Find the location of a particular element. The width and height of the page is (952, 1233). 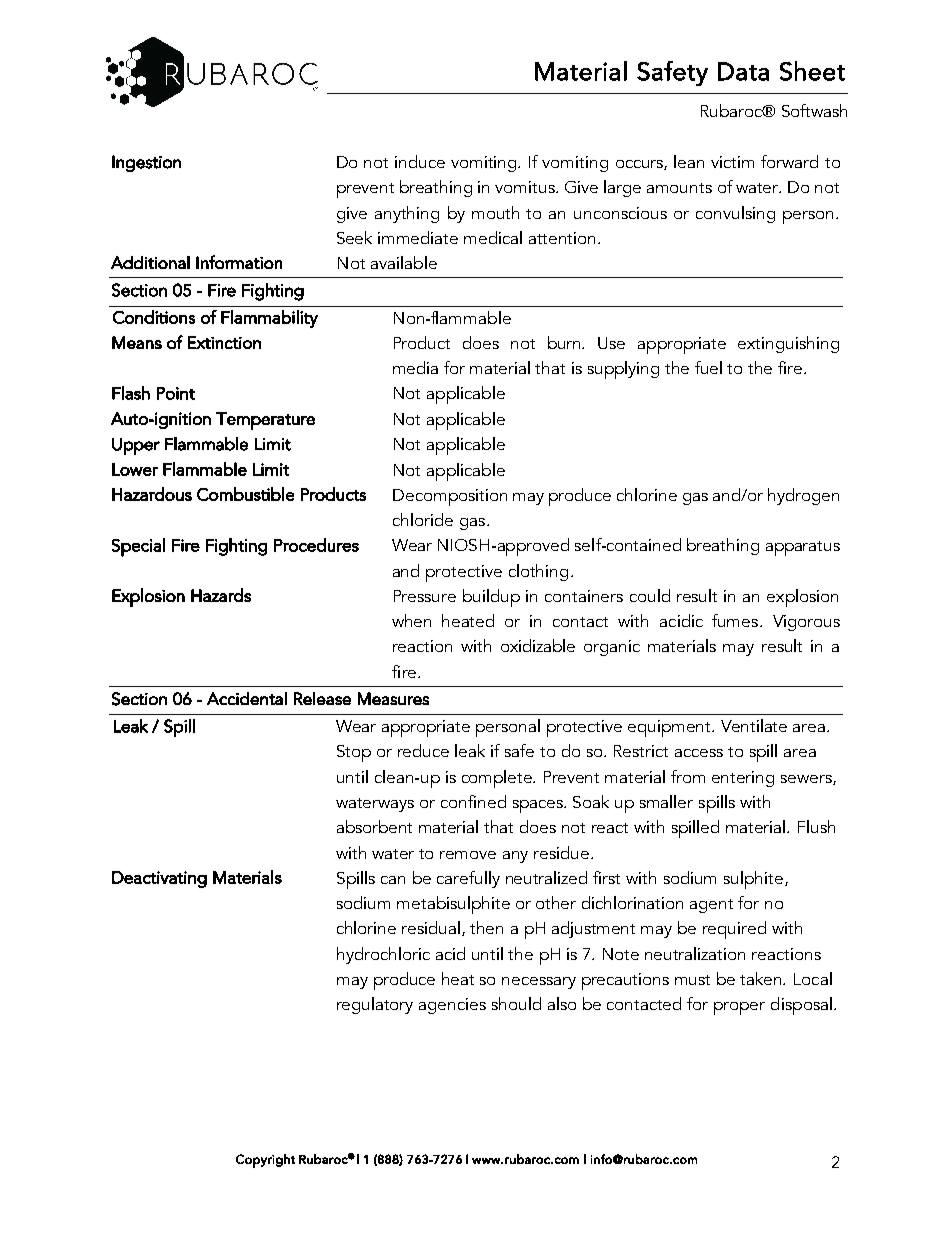

induce is located at coordinates (420, 161).
